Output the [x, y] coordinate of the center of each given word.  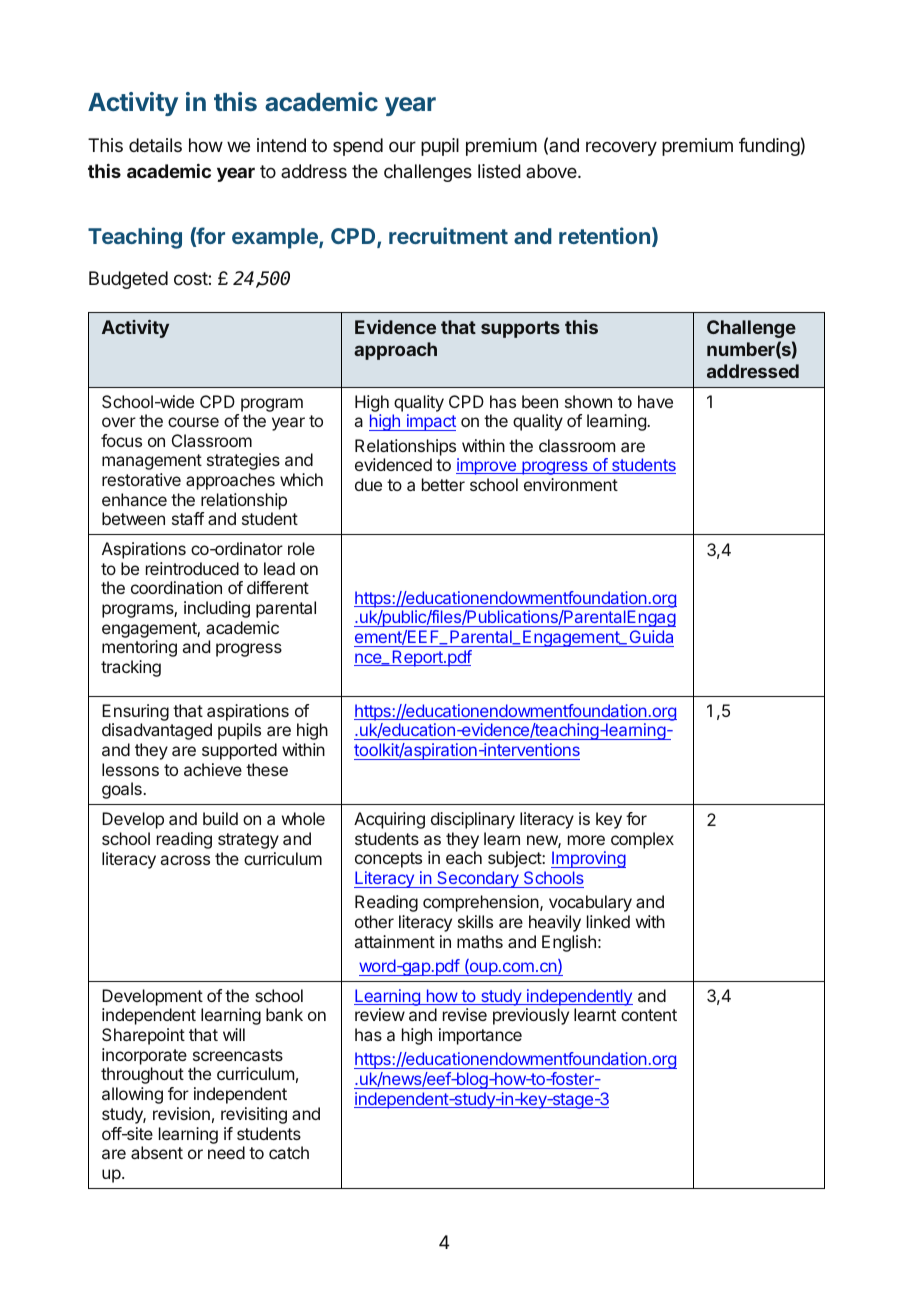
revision [181, 1113]
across [185, 860]
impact [430, 422]
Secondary [478, 879]
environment [571, 484]
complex [642, 840]
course [193, 422]
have [655, 401]
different [278, 587]
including [217, 609]
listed [499, 171]
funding [769, 147]
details [155, 145]
